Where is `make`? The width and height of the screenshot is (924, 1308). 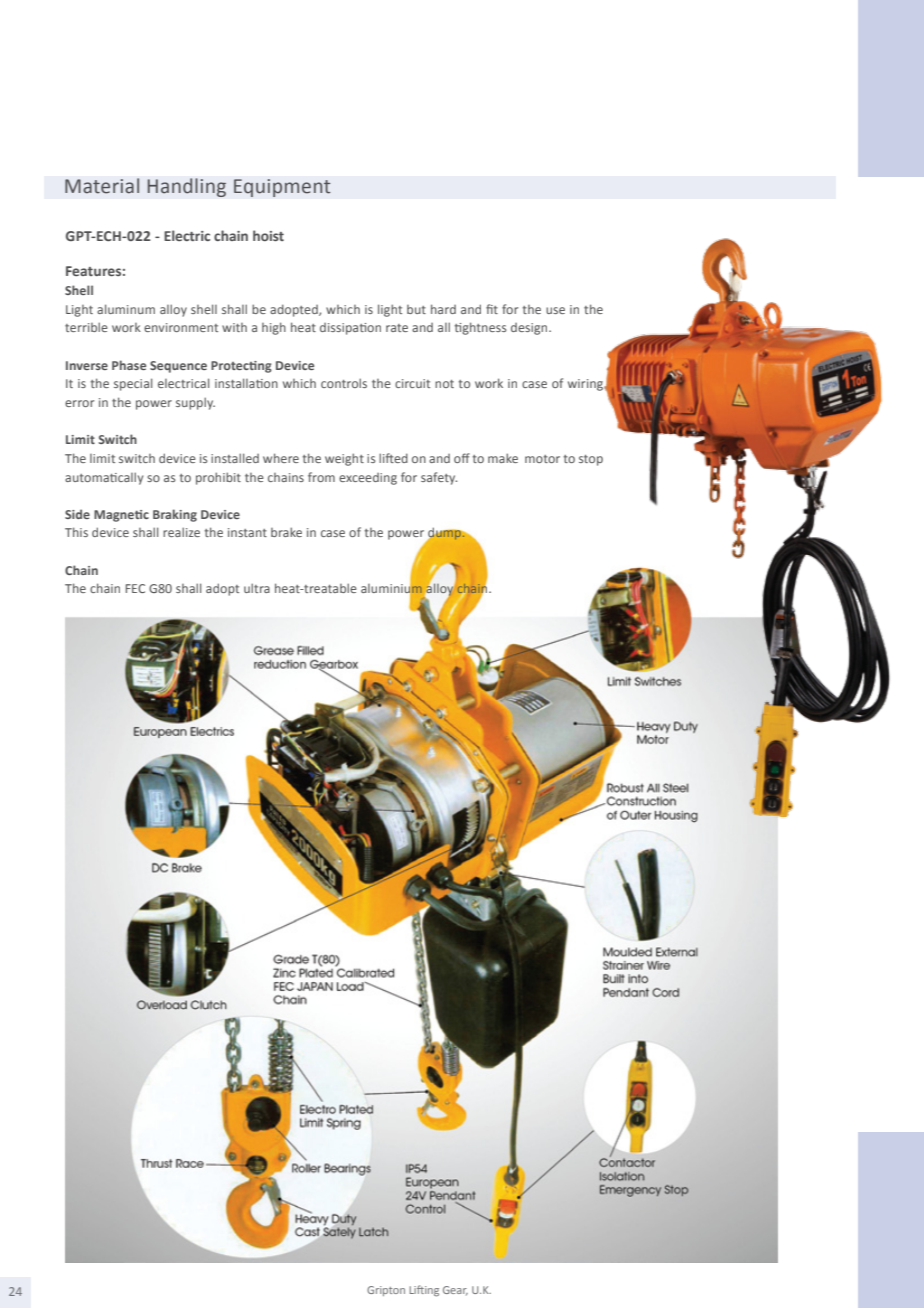 make is located at coordinates (503, 458).
